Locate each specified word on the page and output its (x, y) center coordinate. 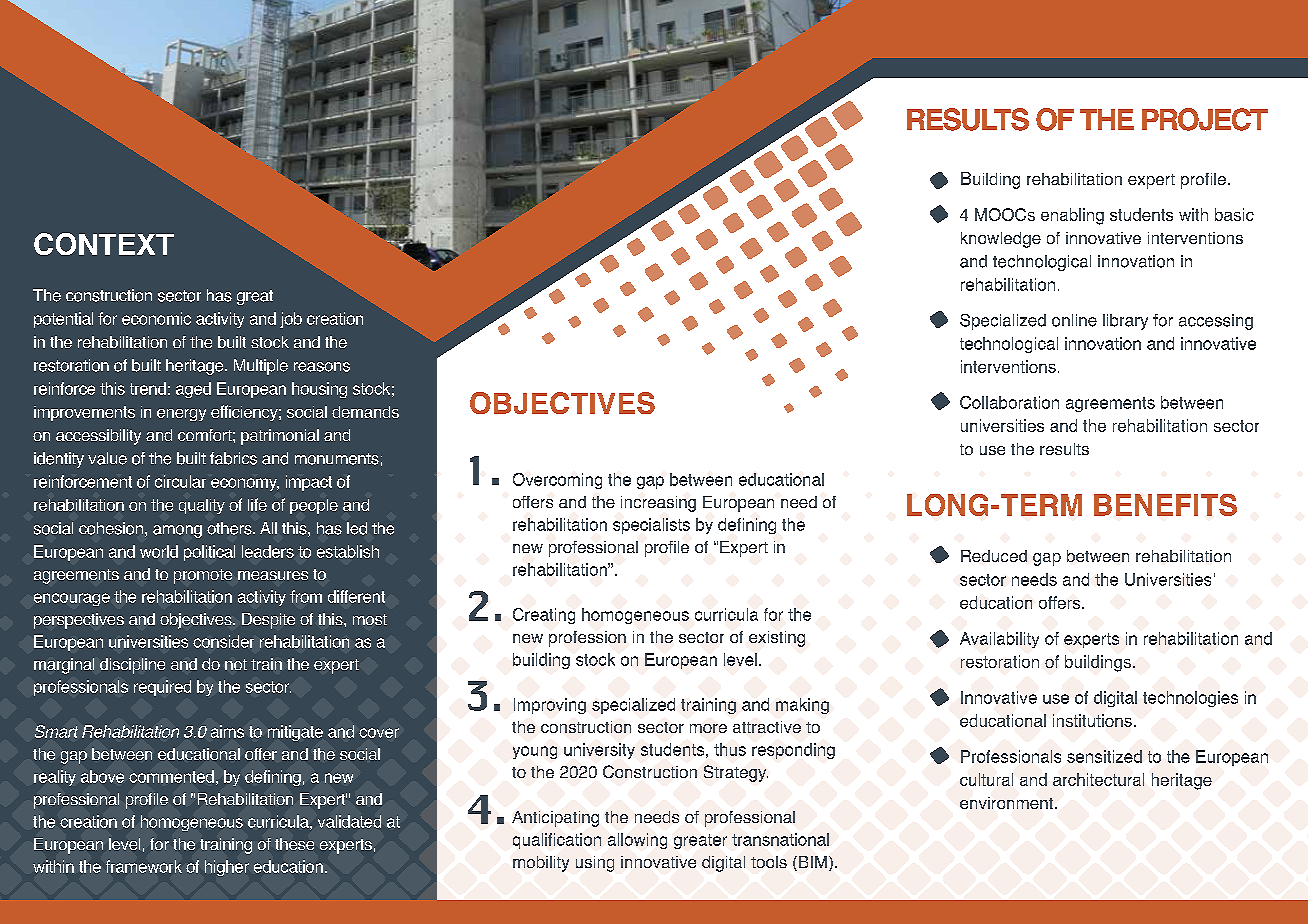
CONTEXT (104, 244)
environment (1008, 803)
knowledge (1001, 240)
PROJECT (1205, 119)
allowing (637, 841)
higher (227, 868)
